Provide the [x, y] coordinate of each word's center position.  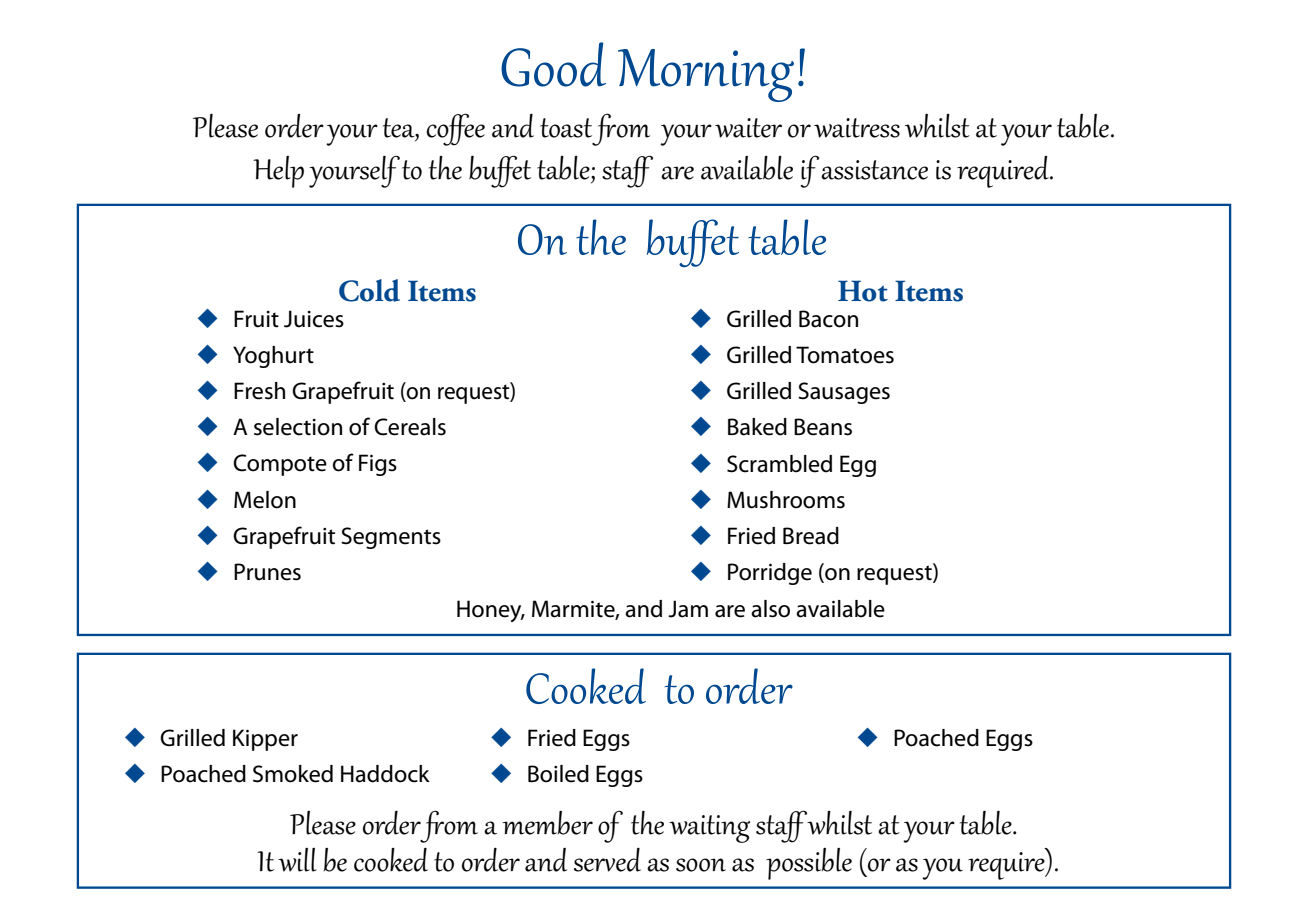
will [297, 860]
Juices [314, 319]
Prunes [267, 572]
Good [553, 64]
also [770, 609]
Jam [688, 609]
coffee [455, 129]
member [547, 823]
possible [809, 864]
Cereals [410, 427]
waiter [748, 128]
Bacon [828, 319]
